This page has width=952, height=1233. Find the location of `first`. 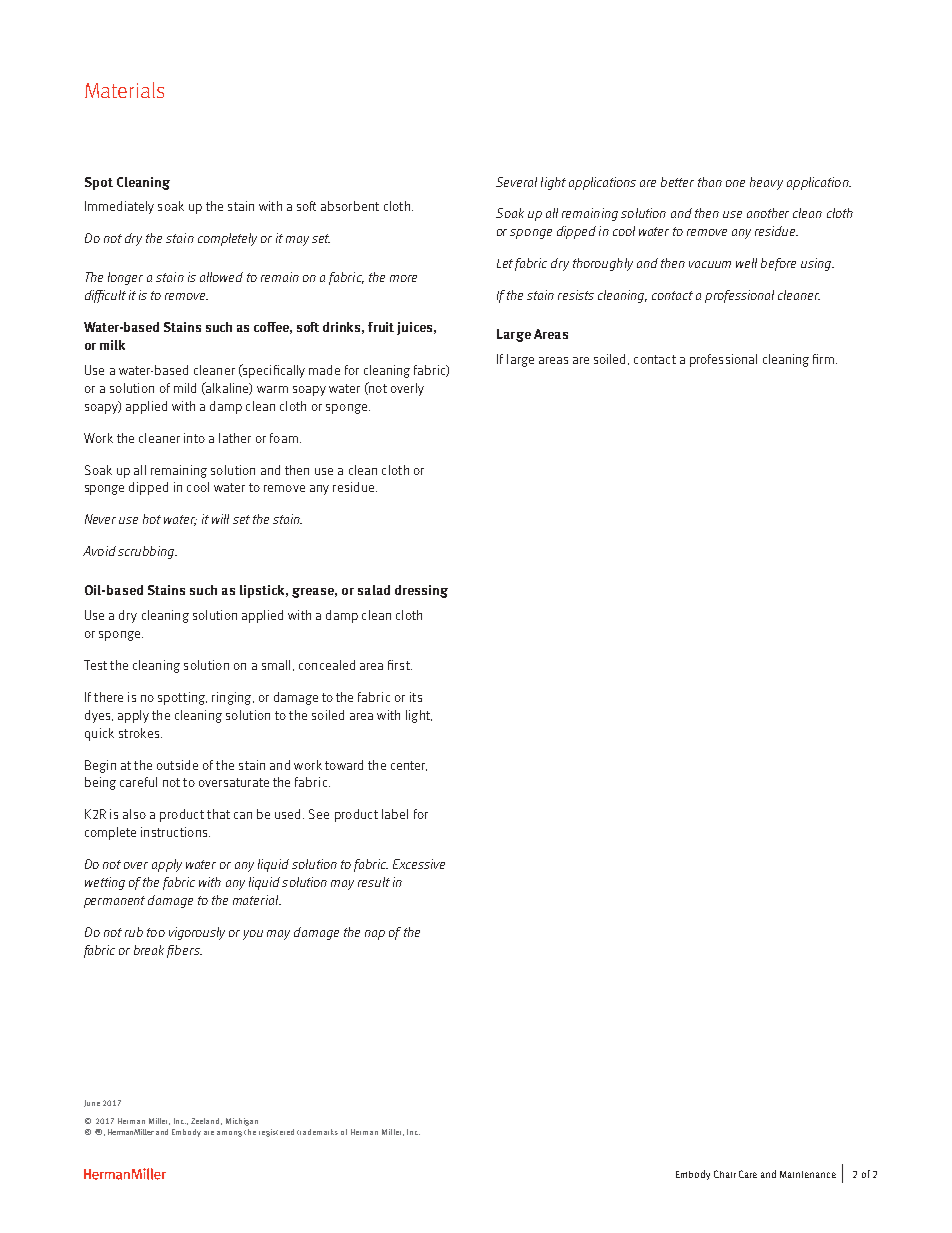

first is located at coordinates (400, 665).
